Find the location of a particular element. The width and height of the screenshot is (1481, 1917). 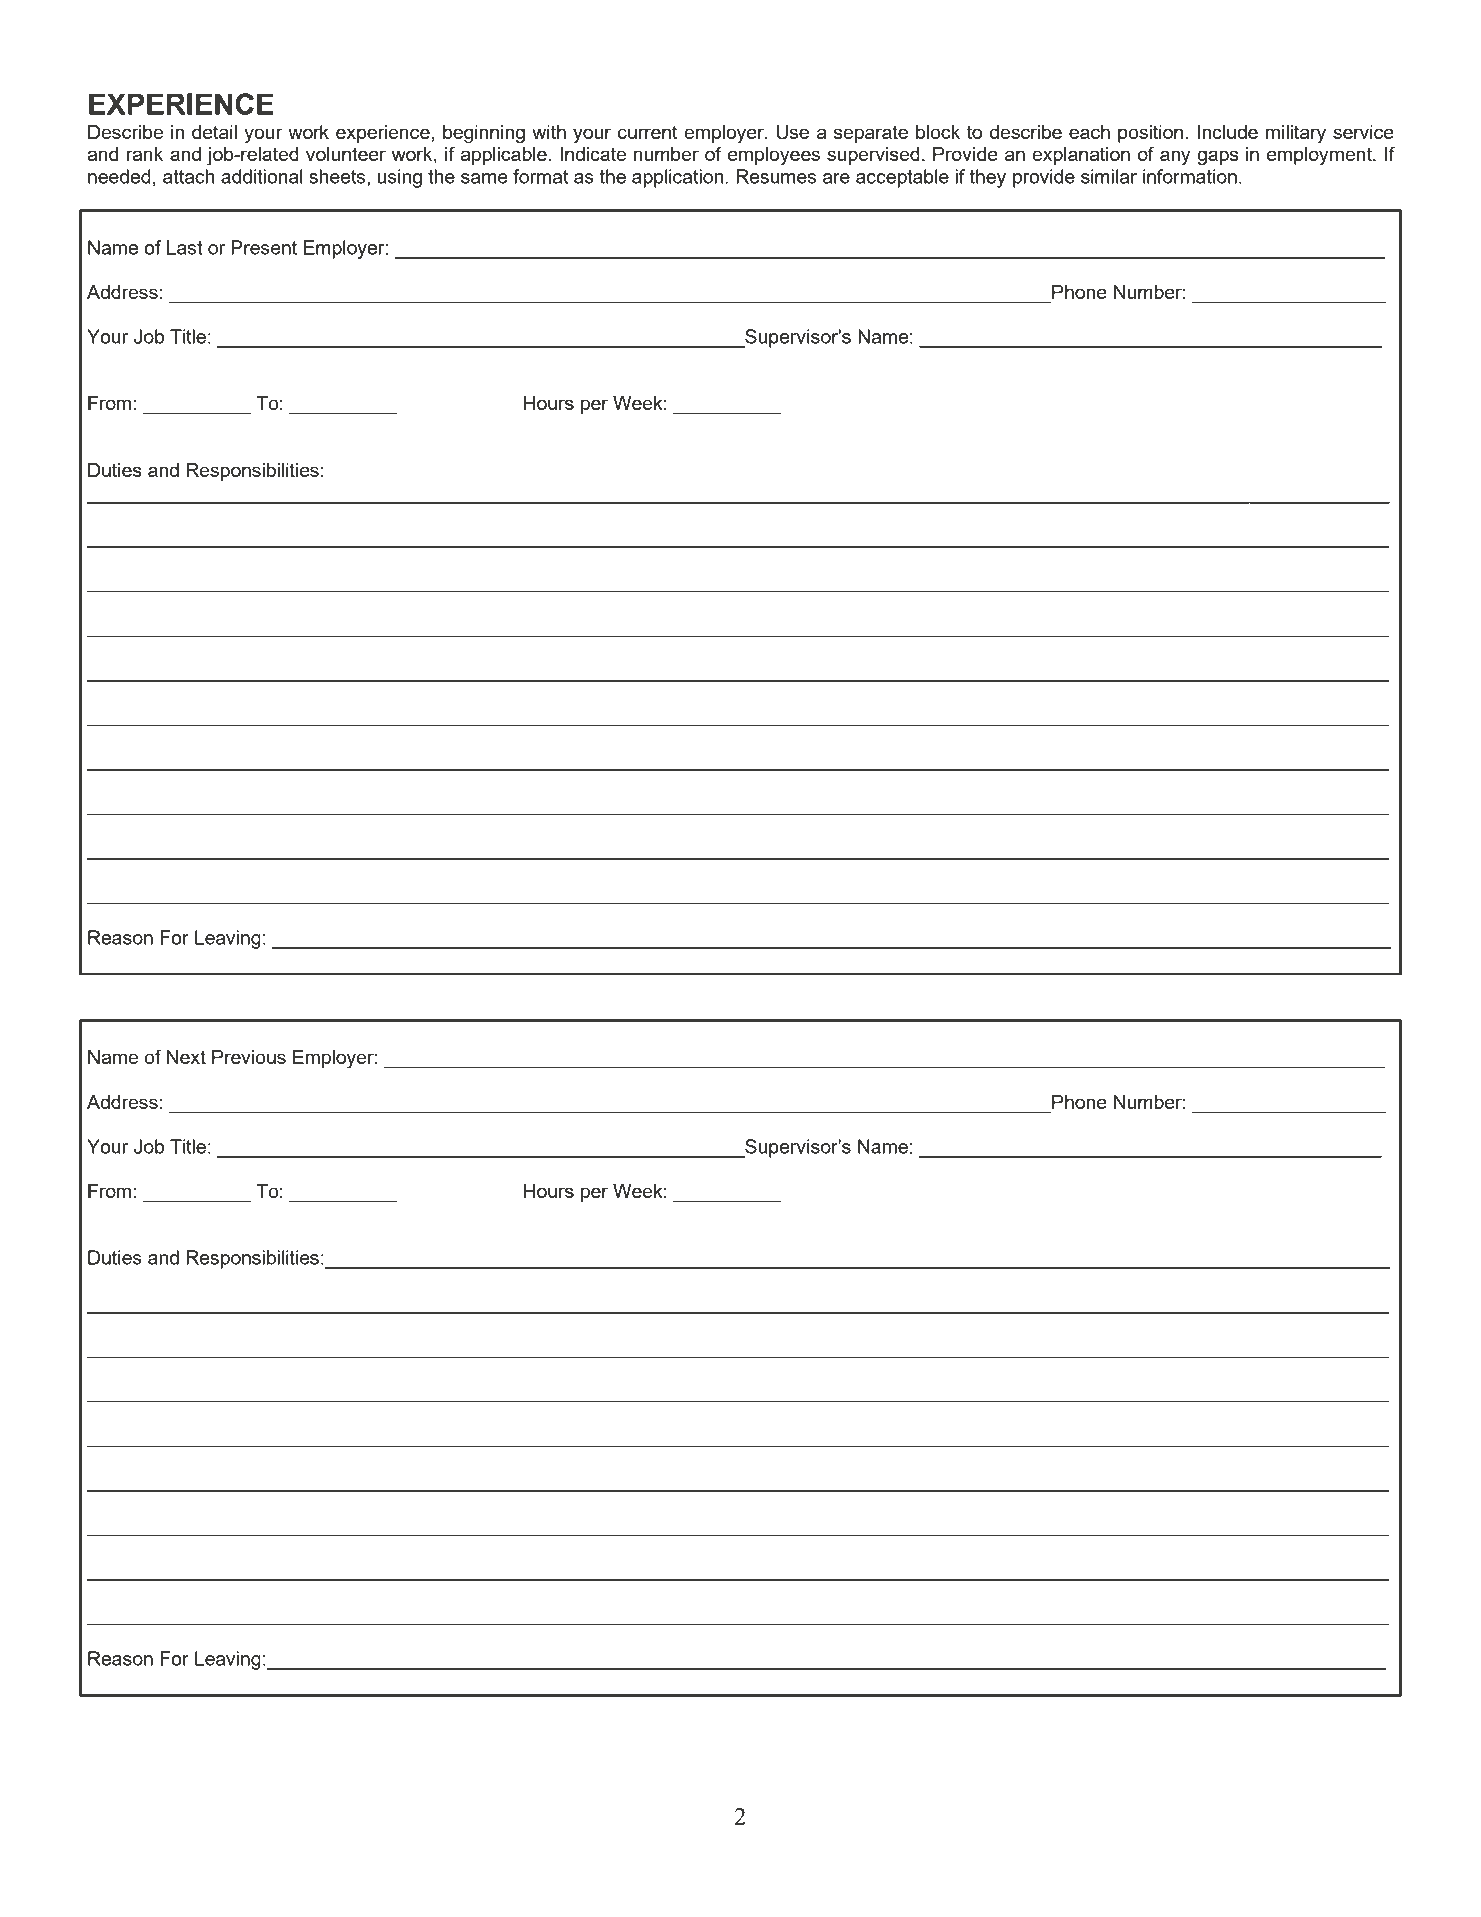

using is located at coordinates (399, 178).
